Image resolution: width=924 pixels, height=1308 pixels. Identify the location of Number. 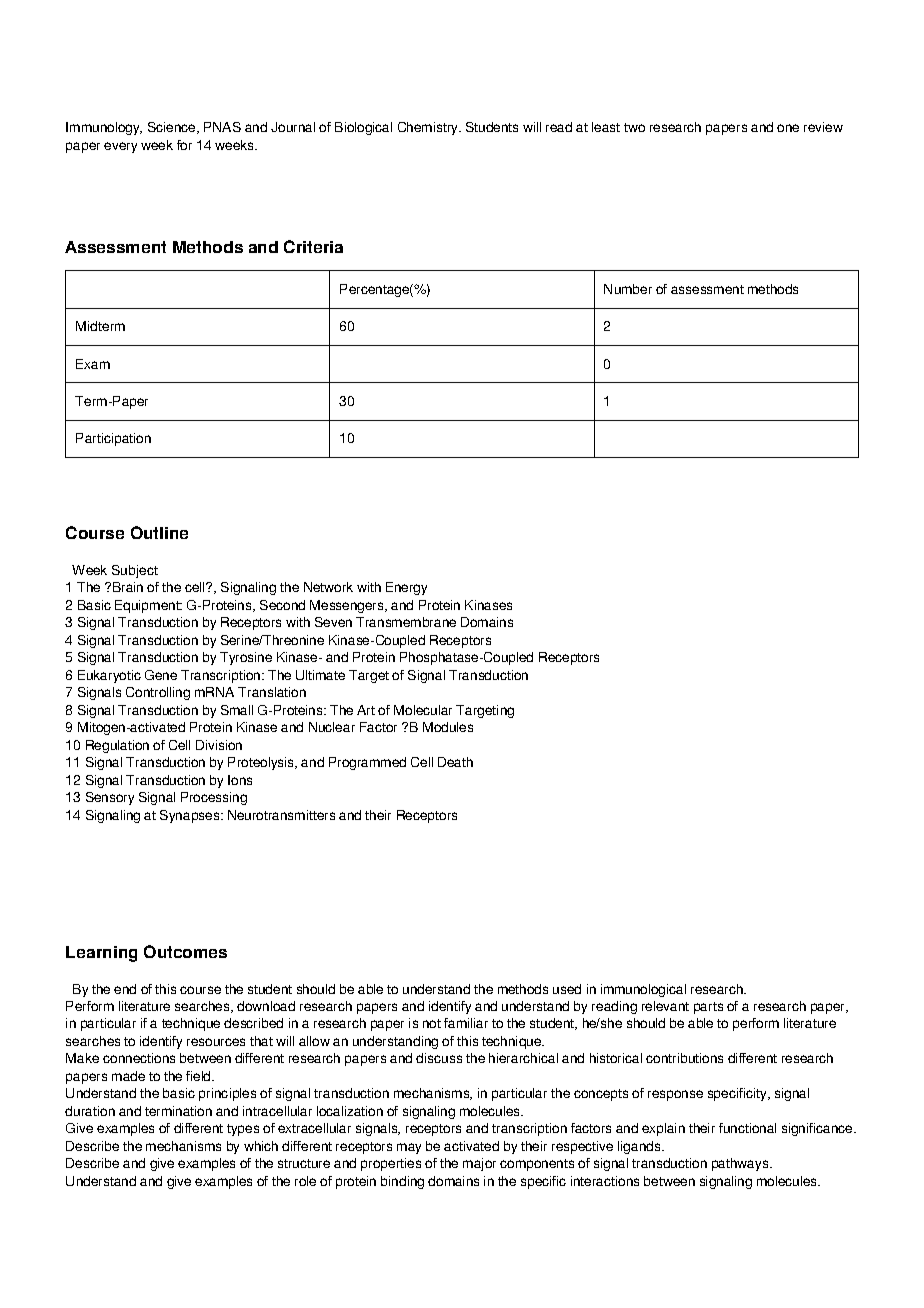
(628, 289).
